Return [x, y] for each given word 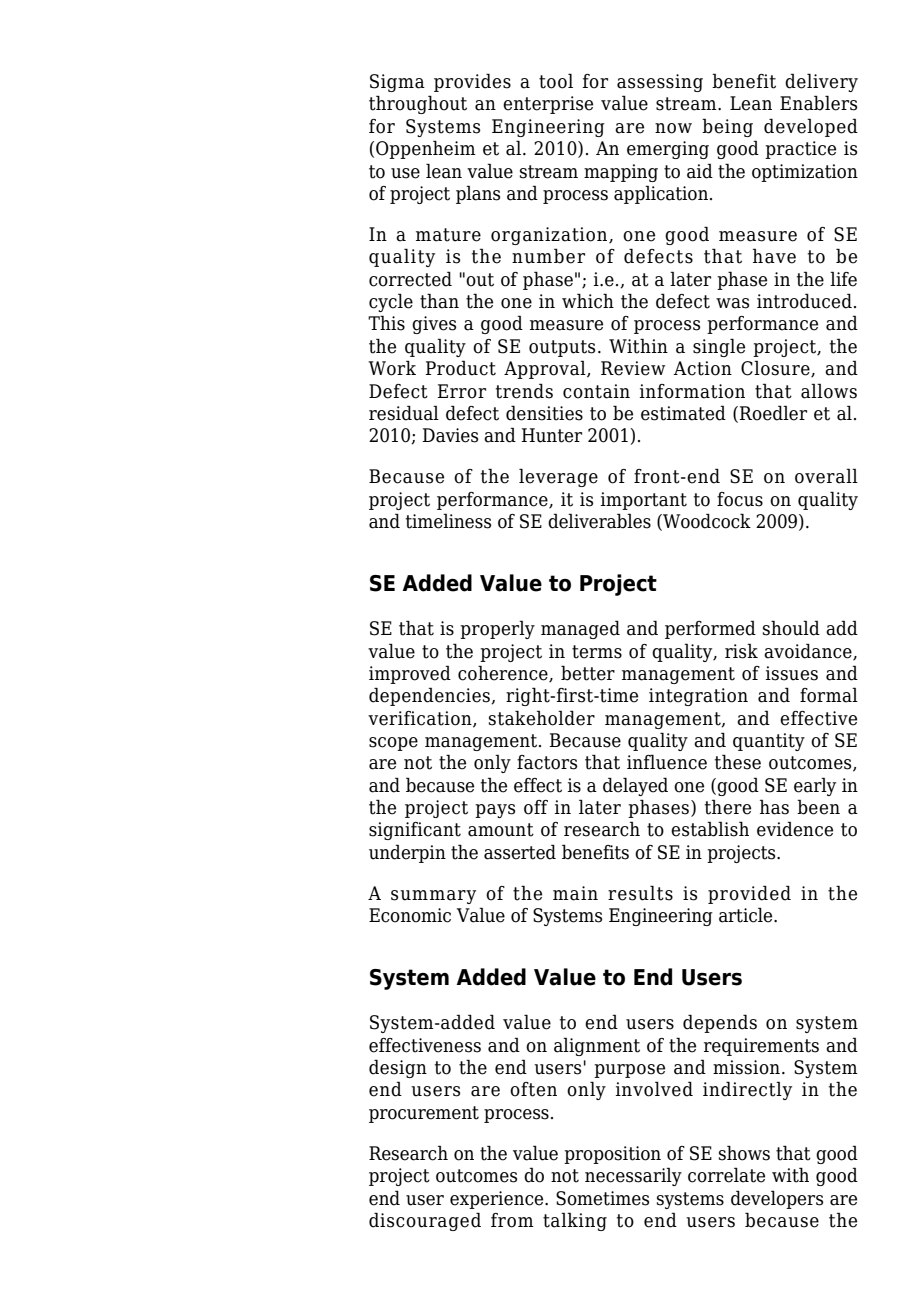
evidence [795, 829]
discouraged [425, 1221]
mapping [621, 173]
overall [826, 476]
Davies [450, 435]
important [644, 501]
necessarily [633, 1176]
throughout [418, 104]
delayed [635, 786]
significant [415, 831]
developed [811, 127]
